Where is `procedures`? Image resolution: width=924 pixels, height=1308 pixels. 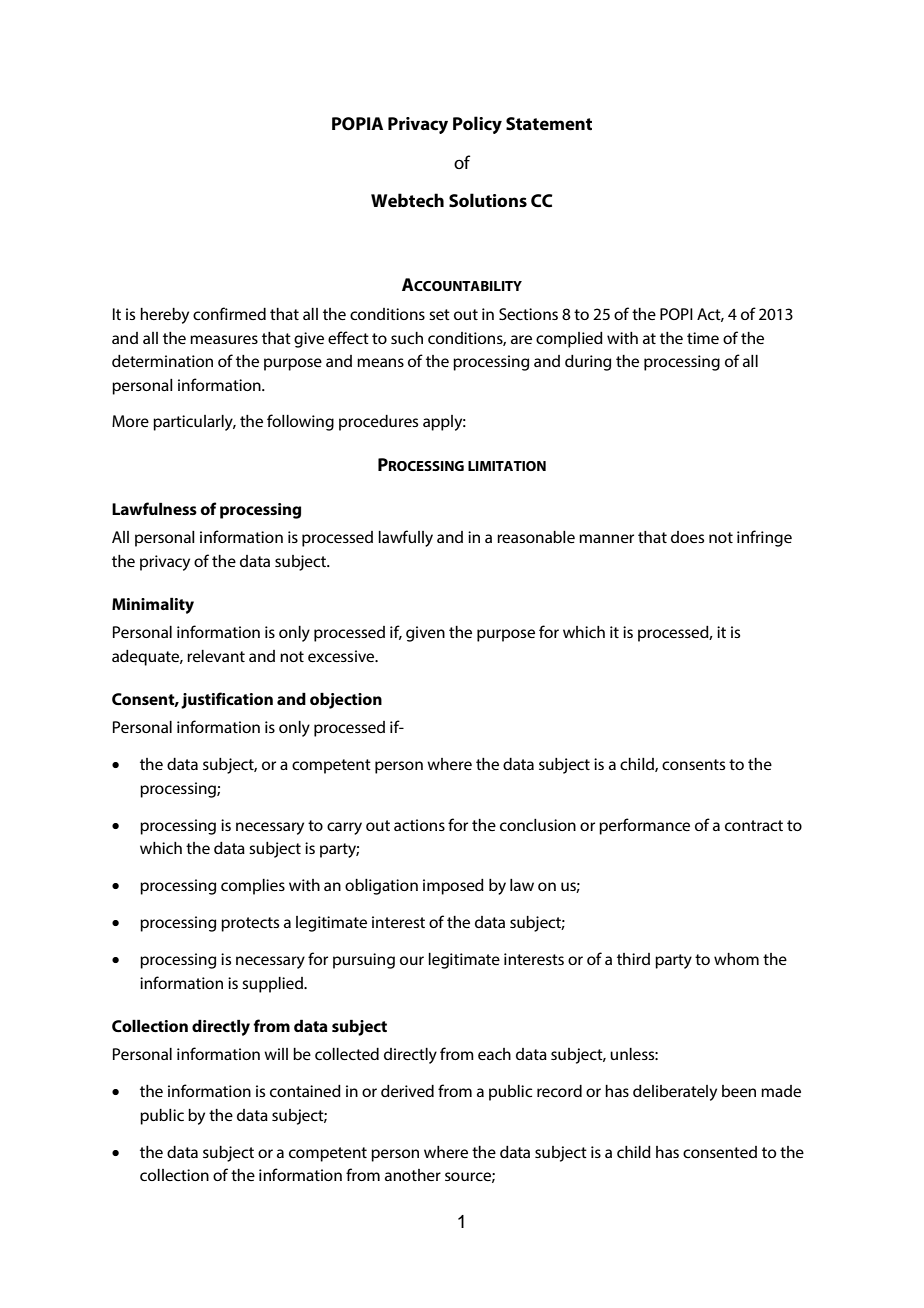
procedures is located at coordinates (378, 423).
